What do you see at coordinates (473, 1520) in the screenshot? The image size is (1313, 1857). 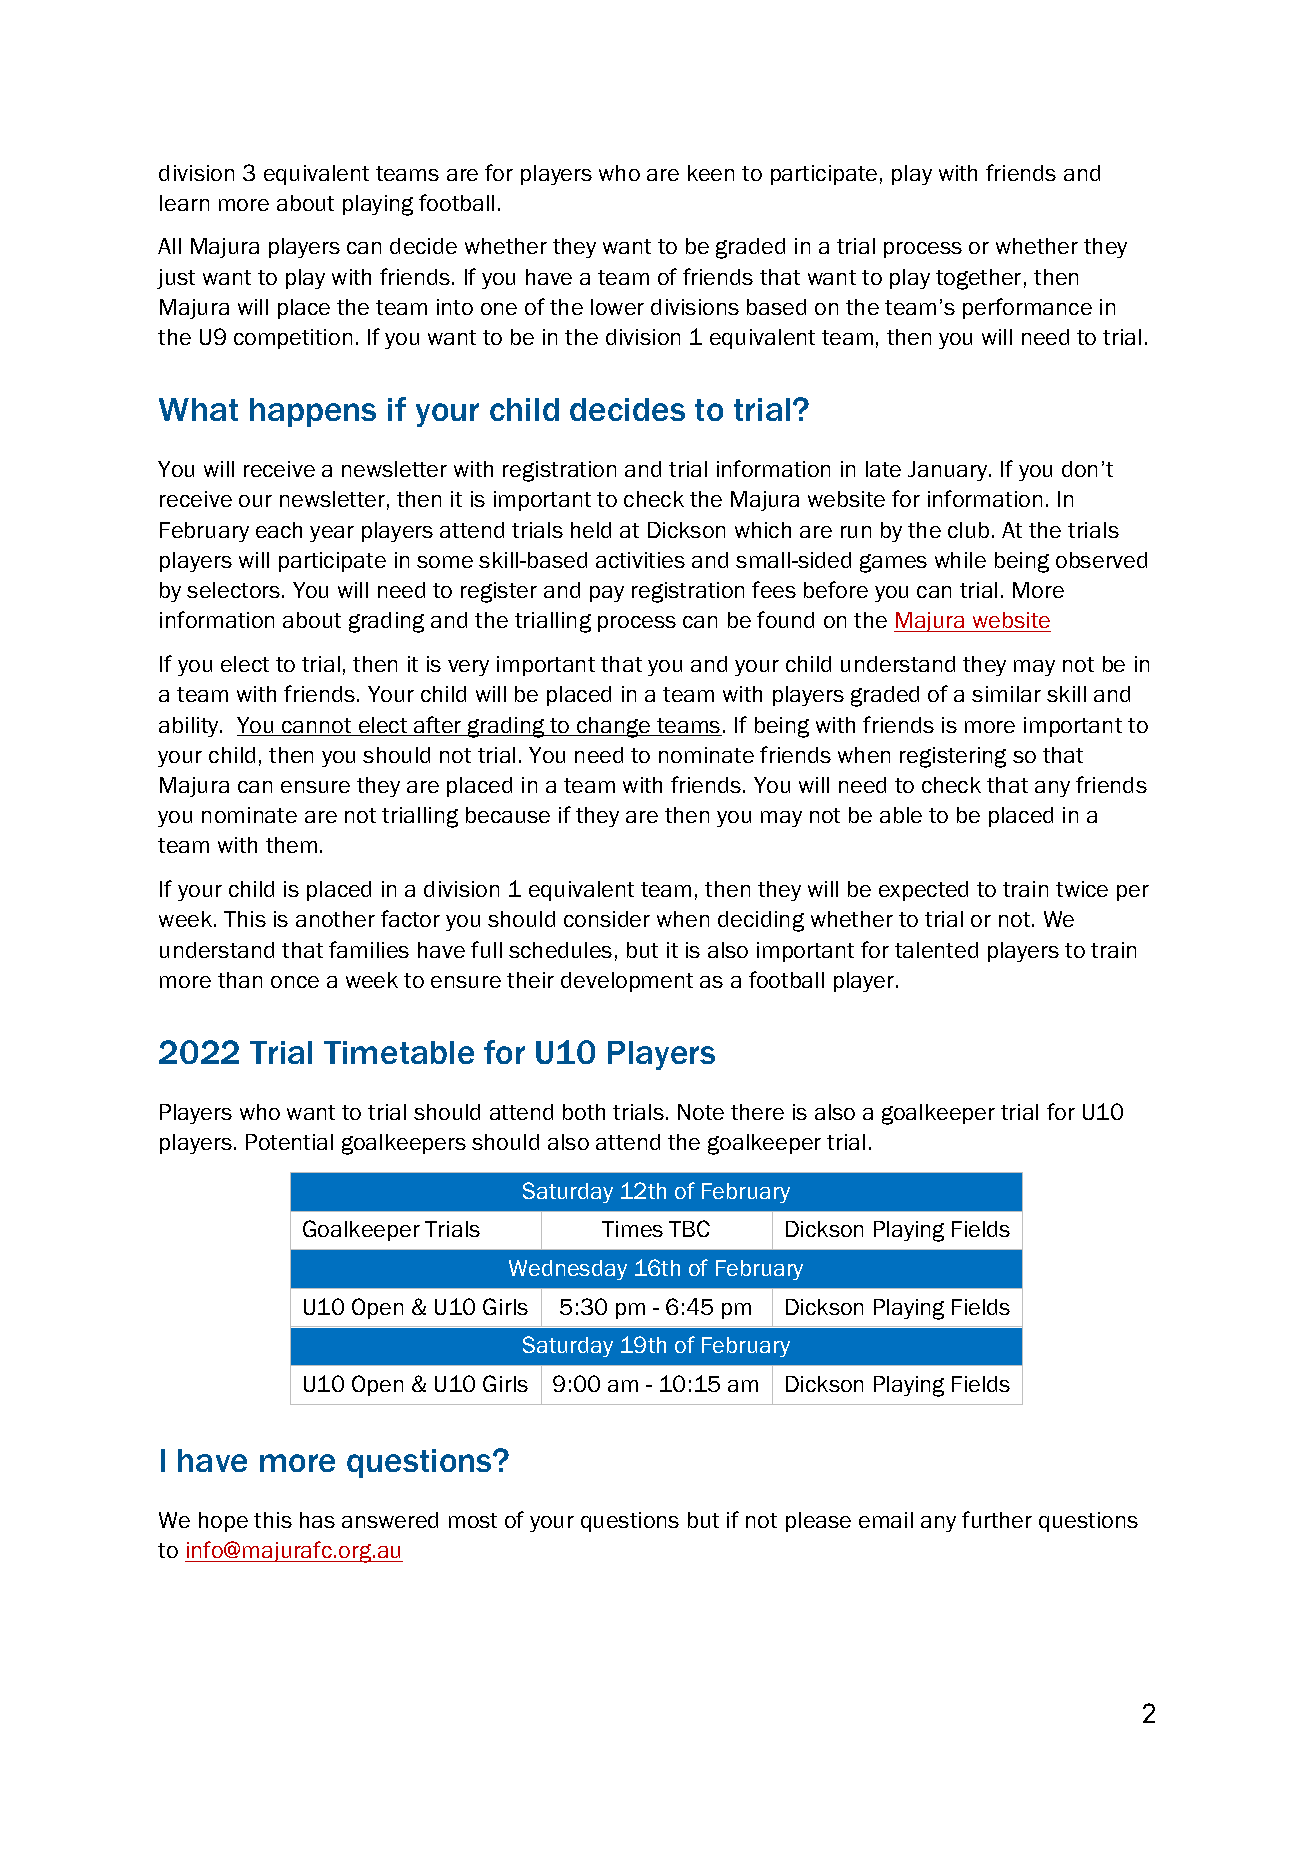 I see `most` at bounding box center [473, 1520].
